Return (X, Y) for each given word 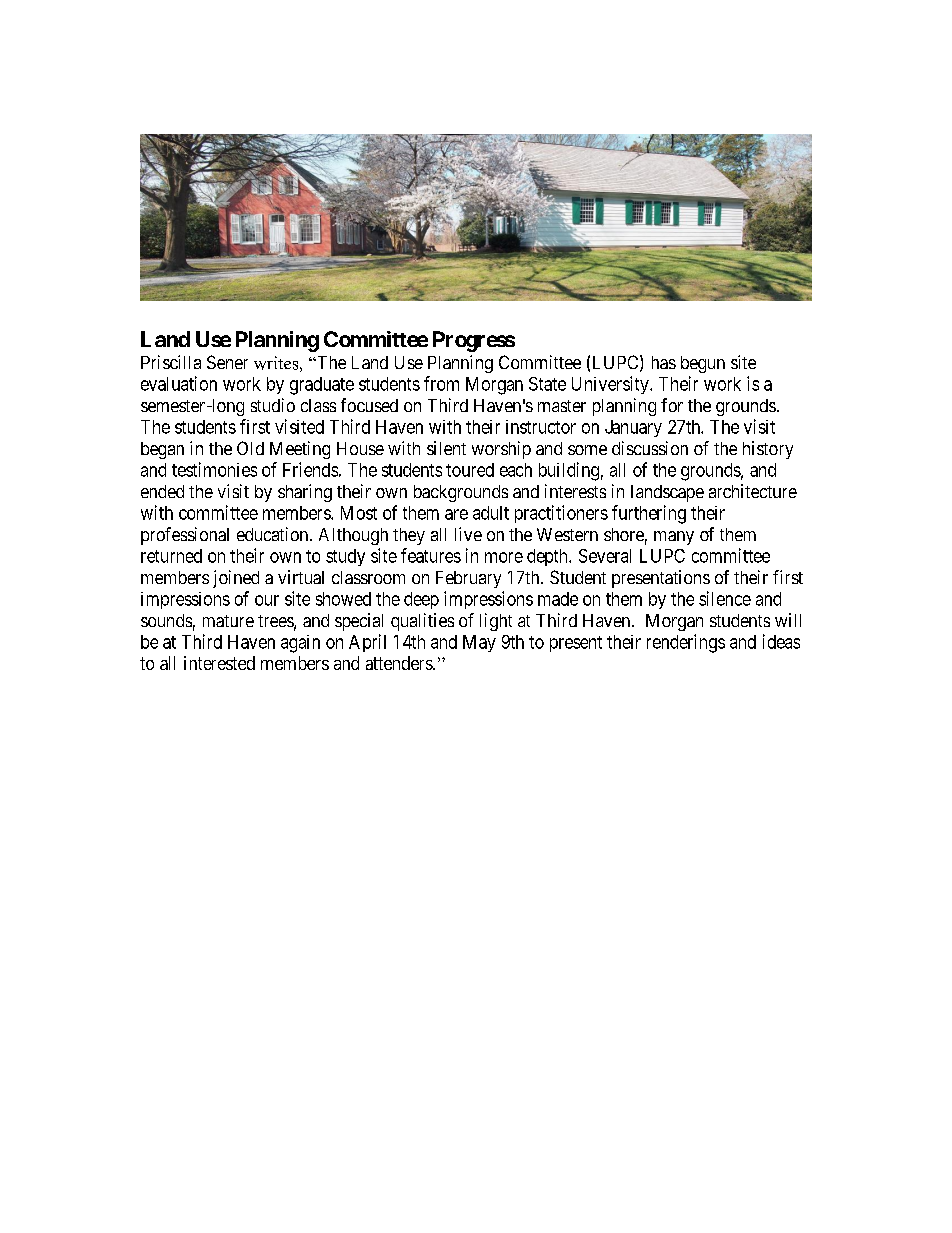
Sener (227, 362)
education (274, 534)
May (479, 643)
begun (703, 364)
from (441, 383)
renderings (686, 643)
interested (219, 663)
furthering (649, 514)
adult (491, 513)
